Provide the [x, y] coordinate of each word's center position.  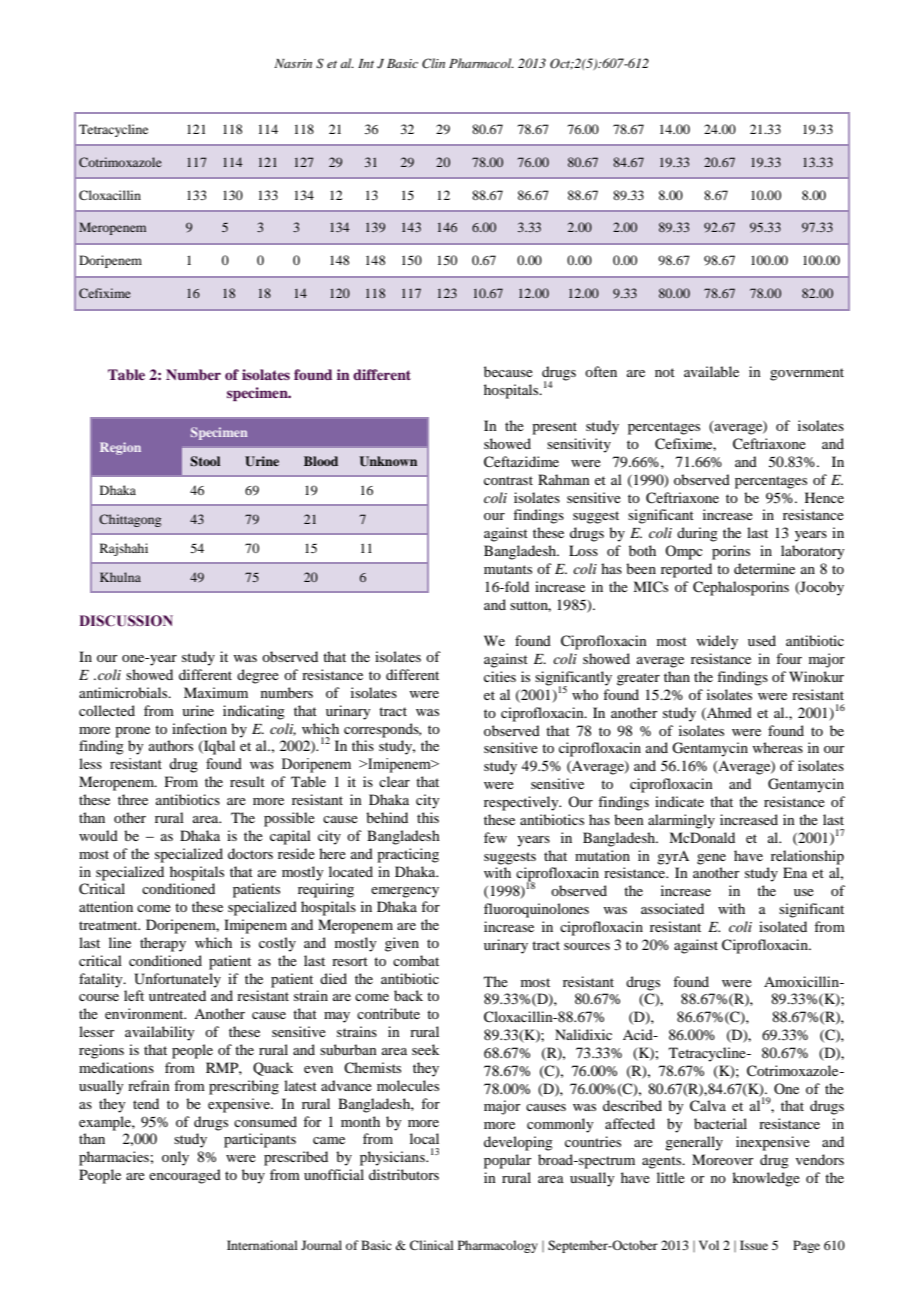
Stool [205, 461]
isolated [783, 926]
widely [717, 642]
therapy [163, 944]
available [711, 371]
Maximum [216, 692]
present [554, 428]
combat [416, 960]
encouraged [185, 1176]
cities [500, 676]
